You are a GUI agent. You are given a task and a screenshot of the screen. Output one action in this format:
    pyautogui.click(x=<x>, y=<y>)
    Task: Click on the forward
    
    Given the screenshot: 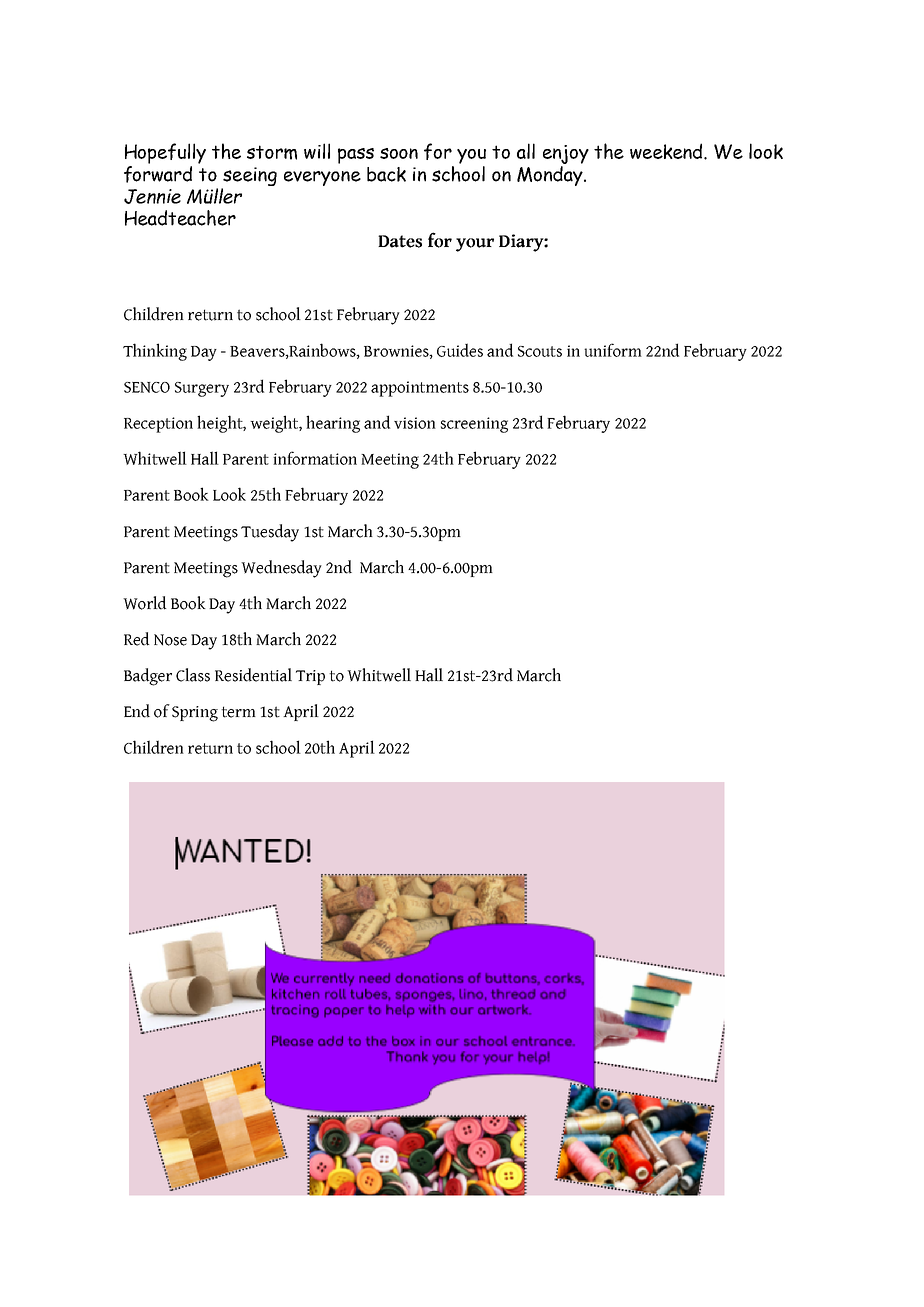 What is the action you would take?
    pyautogui.click(x=158, y=174)
